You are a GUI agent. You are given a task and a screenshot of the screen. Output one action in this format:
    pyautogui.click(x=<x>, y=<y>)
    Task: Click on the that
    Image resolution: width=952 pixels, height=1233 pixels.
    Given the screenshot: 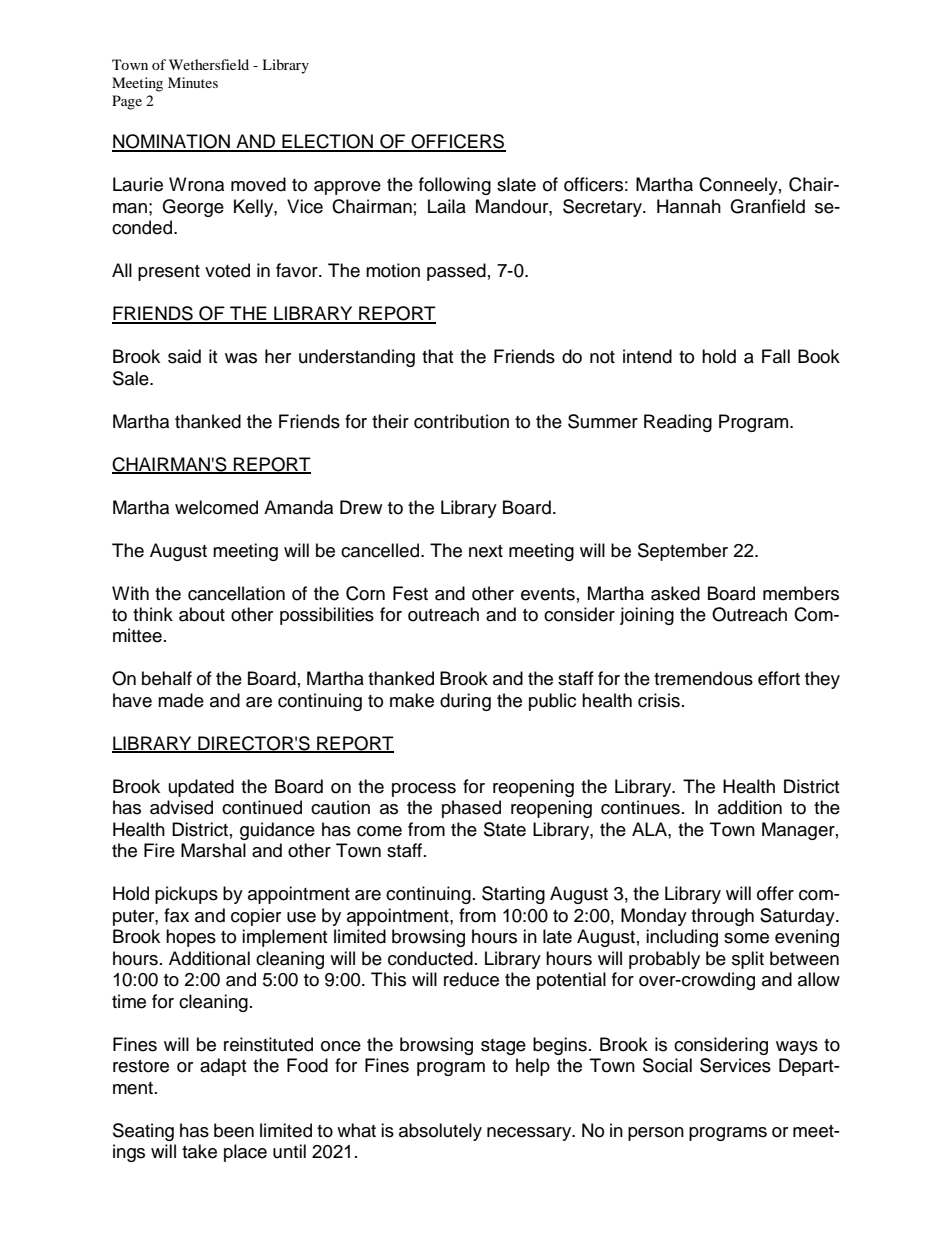 What is the action you would take?
    pyautogui.click(x=437, y=356)
